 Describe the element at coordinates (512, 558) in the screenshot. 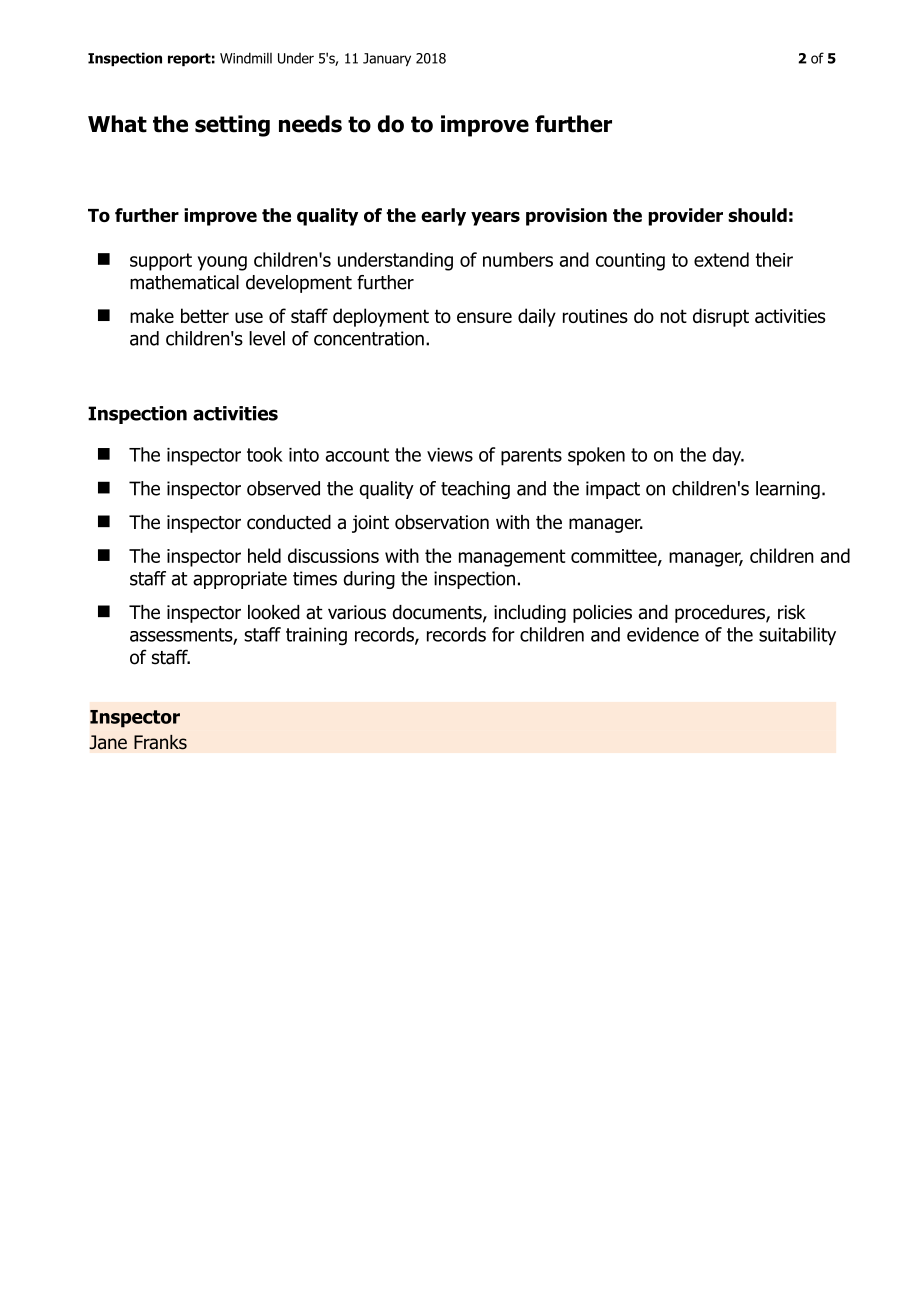

I see `management` at that location.
